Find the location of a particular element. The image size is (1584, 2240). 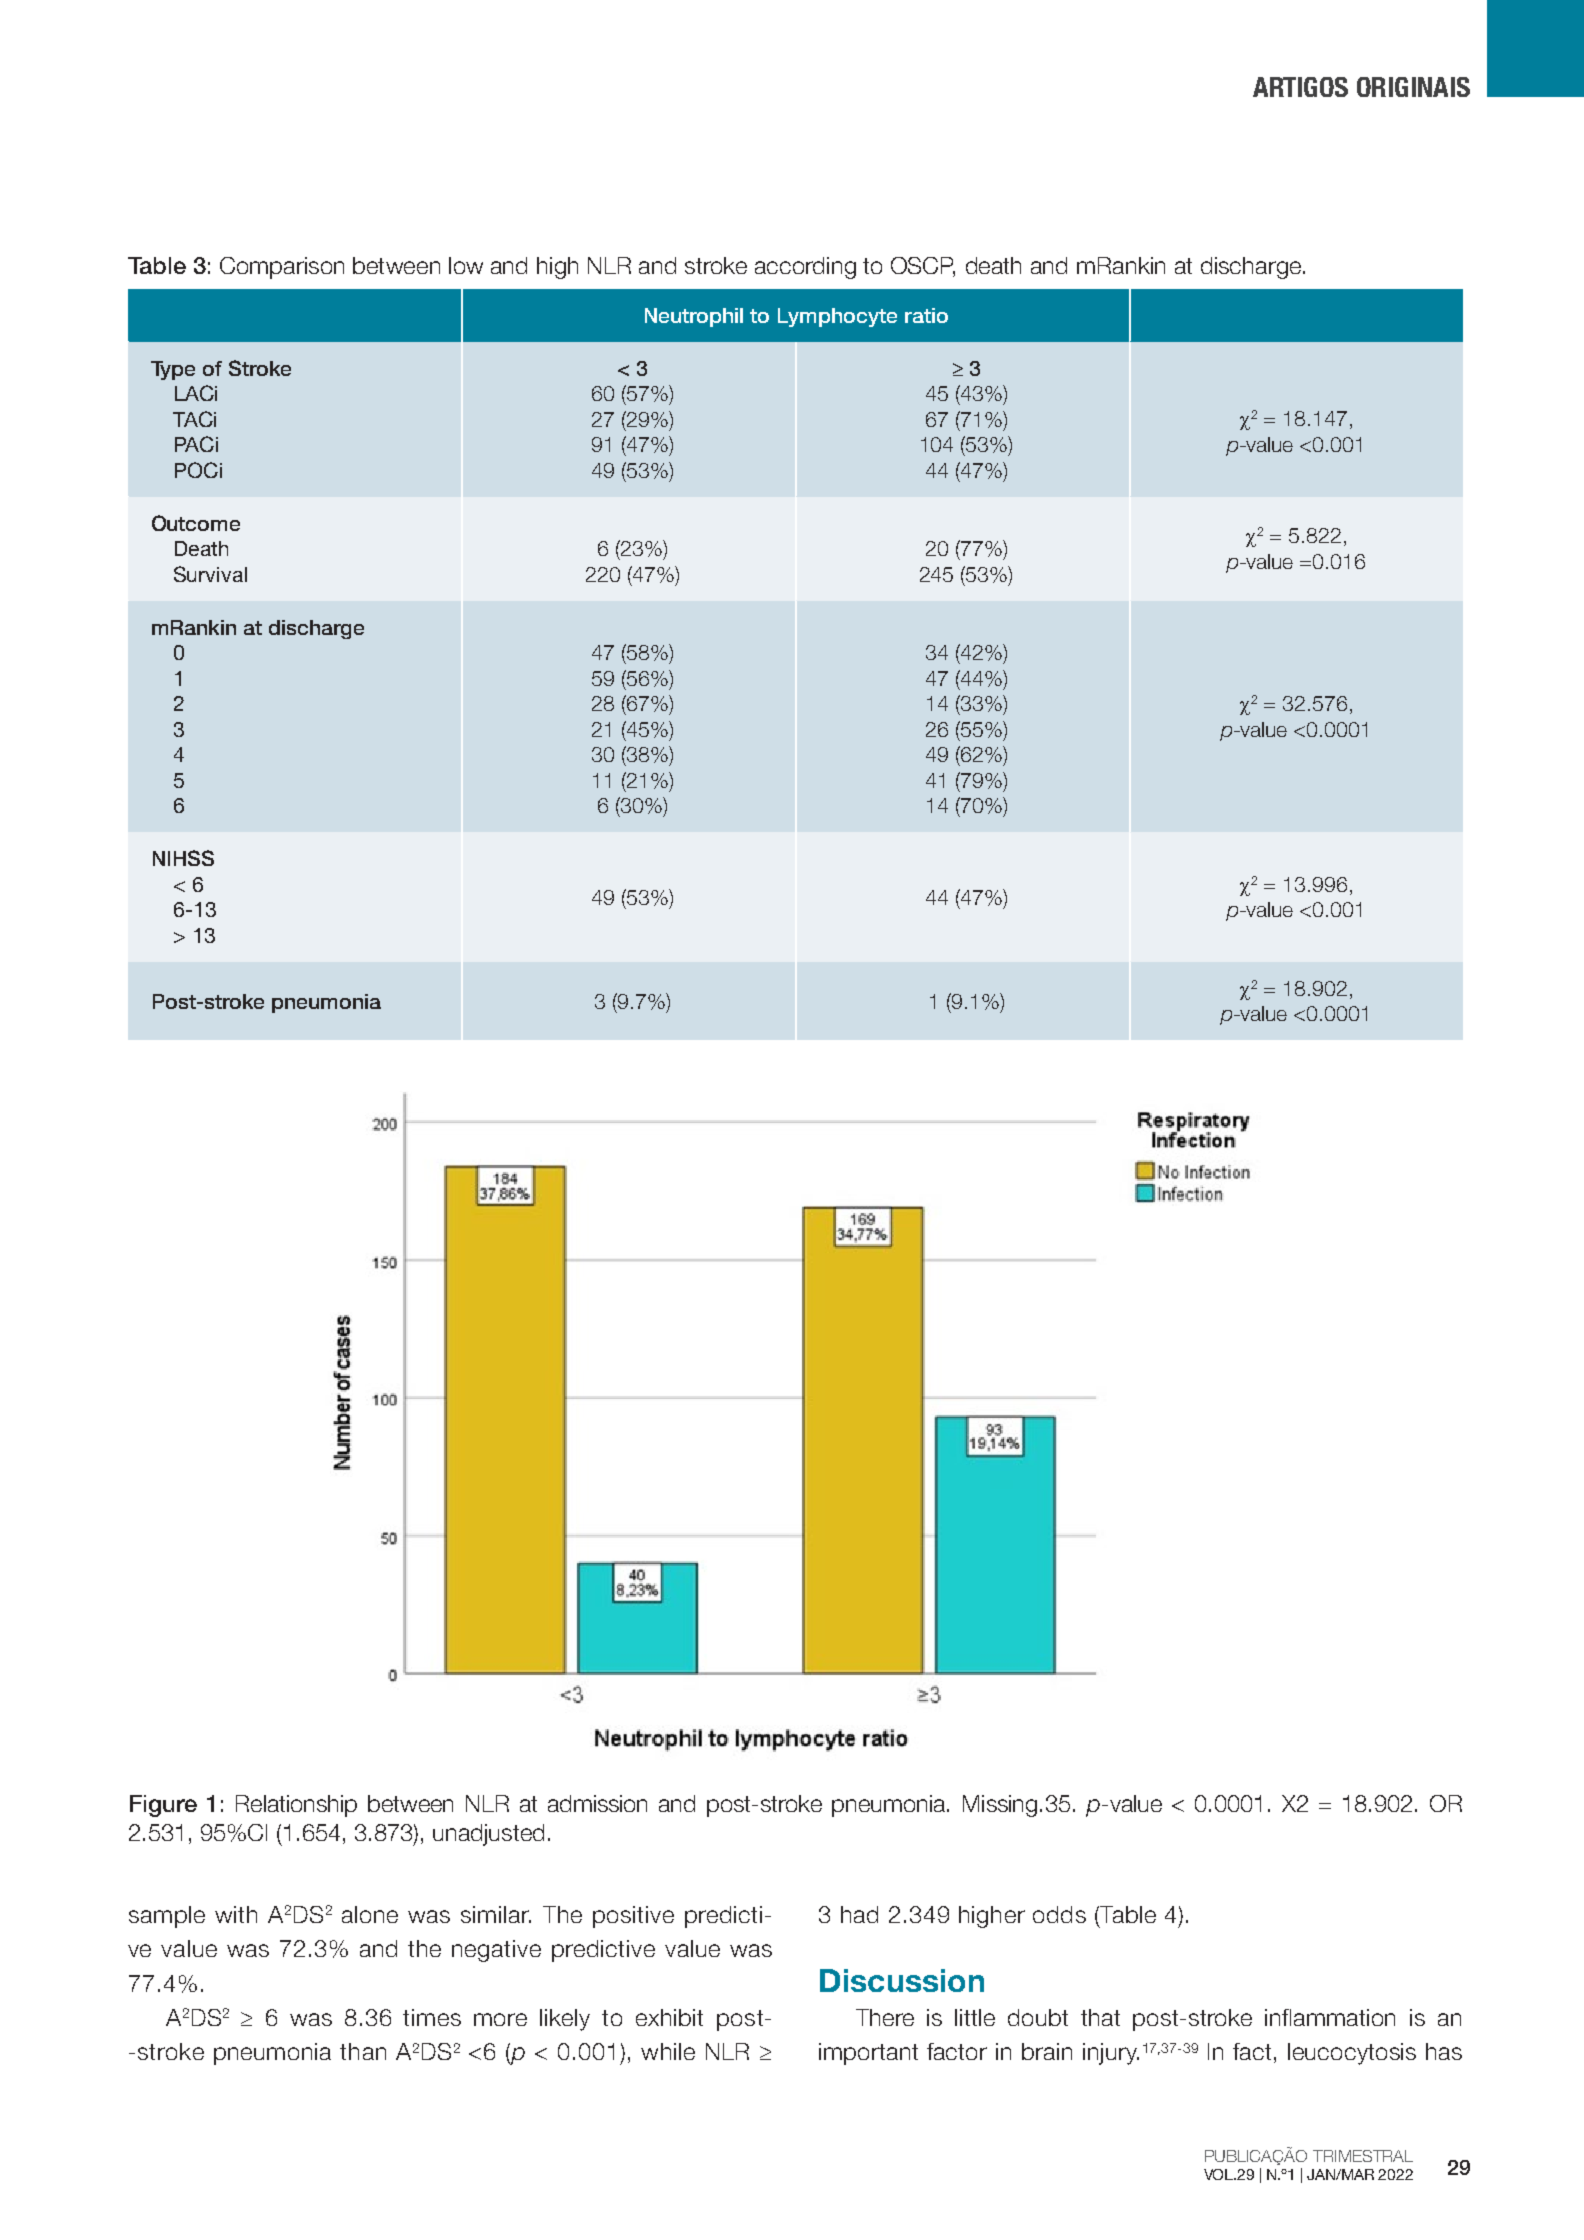

admission is located at coordinates (597, 1803).
